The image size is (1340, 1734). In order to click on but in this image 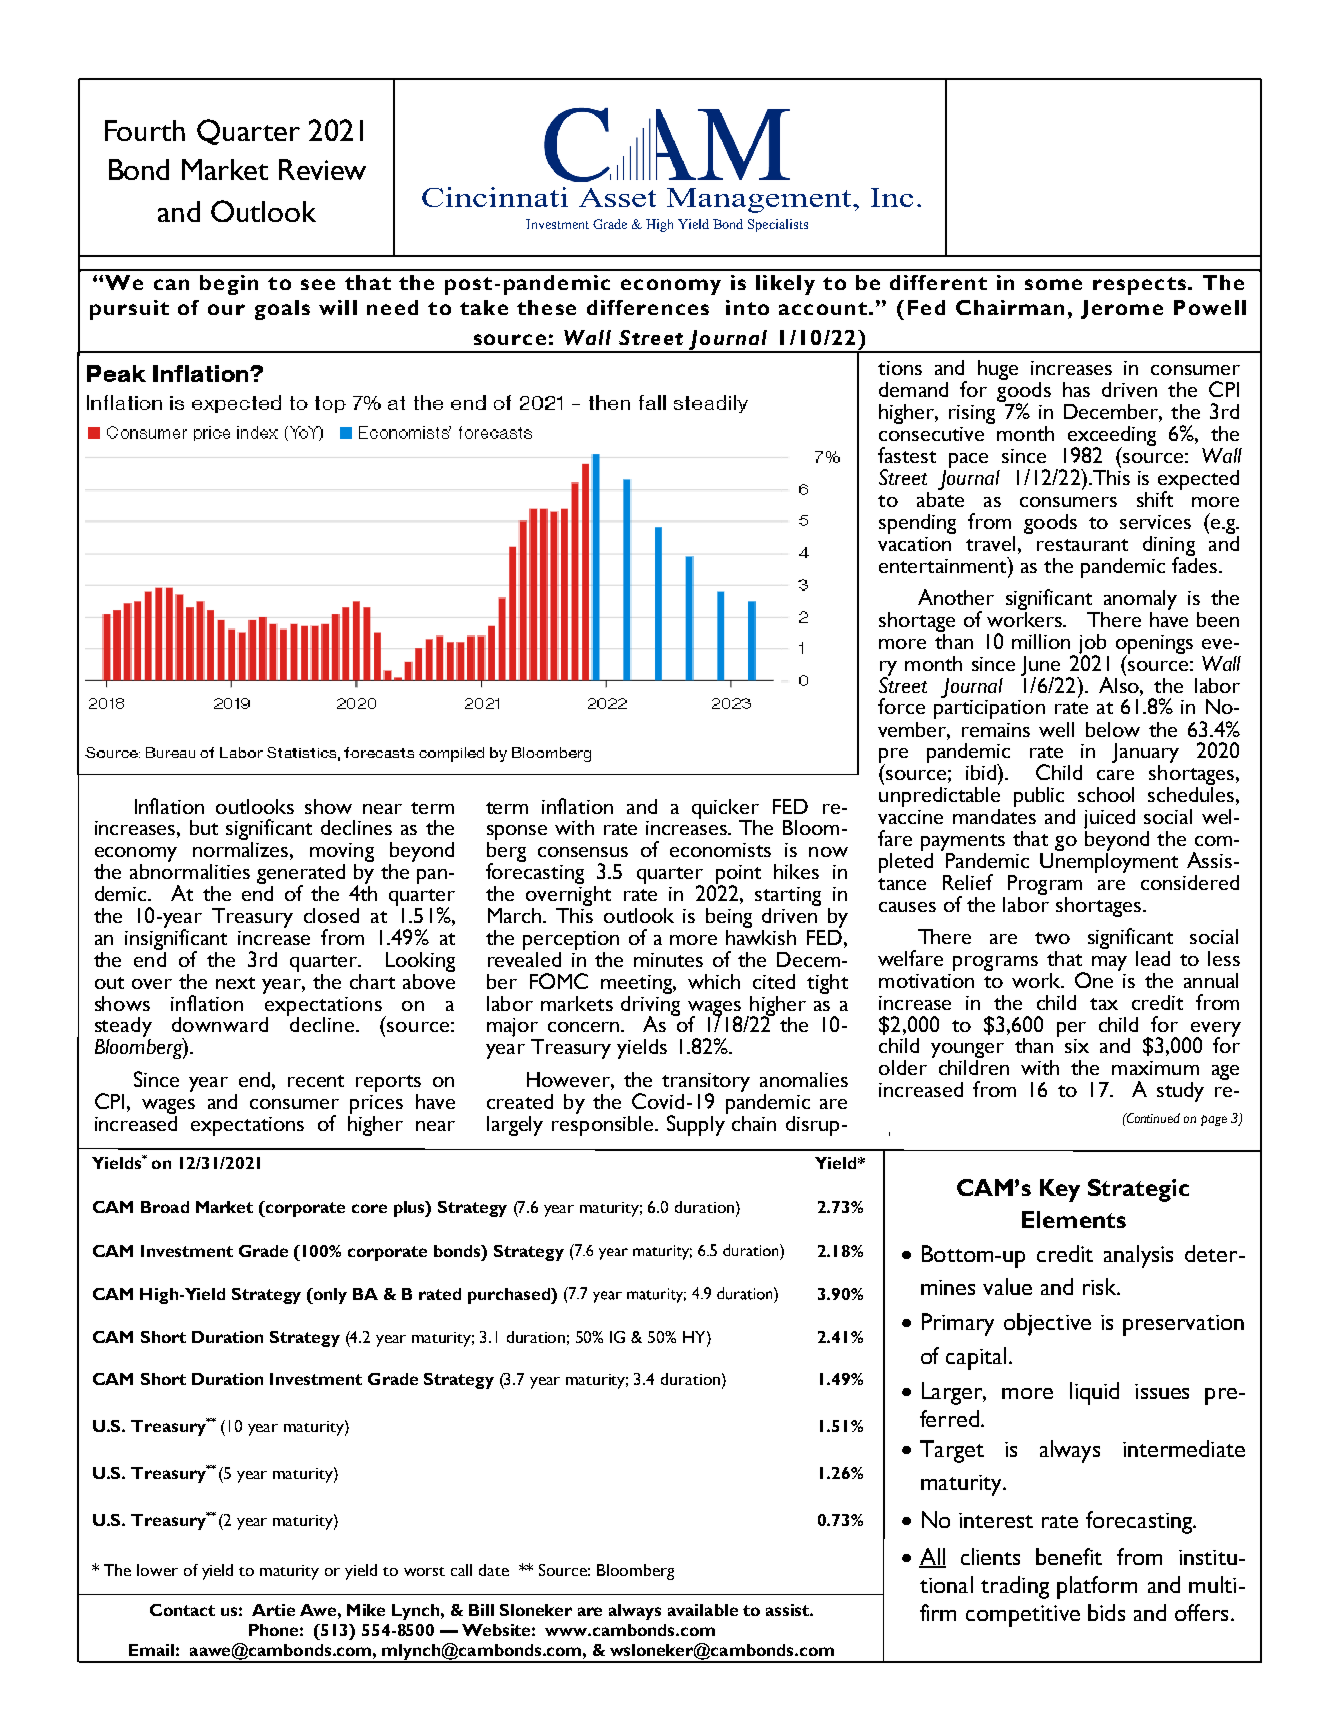, I will do `click(204, 827)`.
